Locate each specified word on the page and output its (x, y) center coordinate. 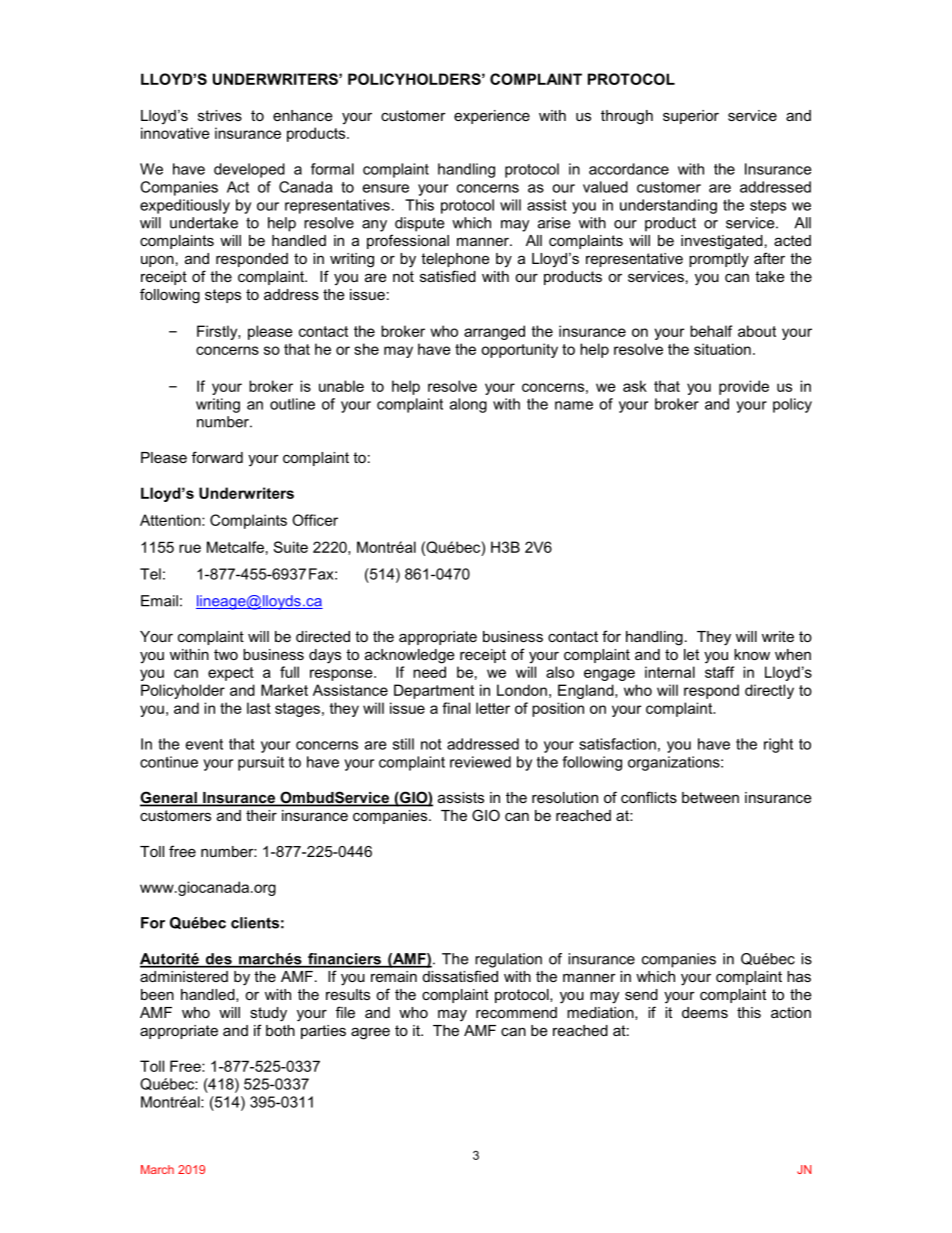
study (268, 1014)
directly (769, 691)
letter (493, 708)
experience (492, 117)
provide (744, 387)
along (468, 405)
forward (217, 457)
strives (220, 115)
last (259, 708)
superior (691, 117)
